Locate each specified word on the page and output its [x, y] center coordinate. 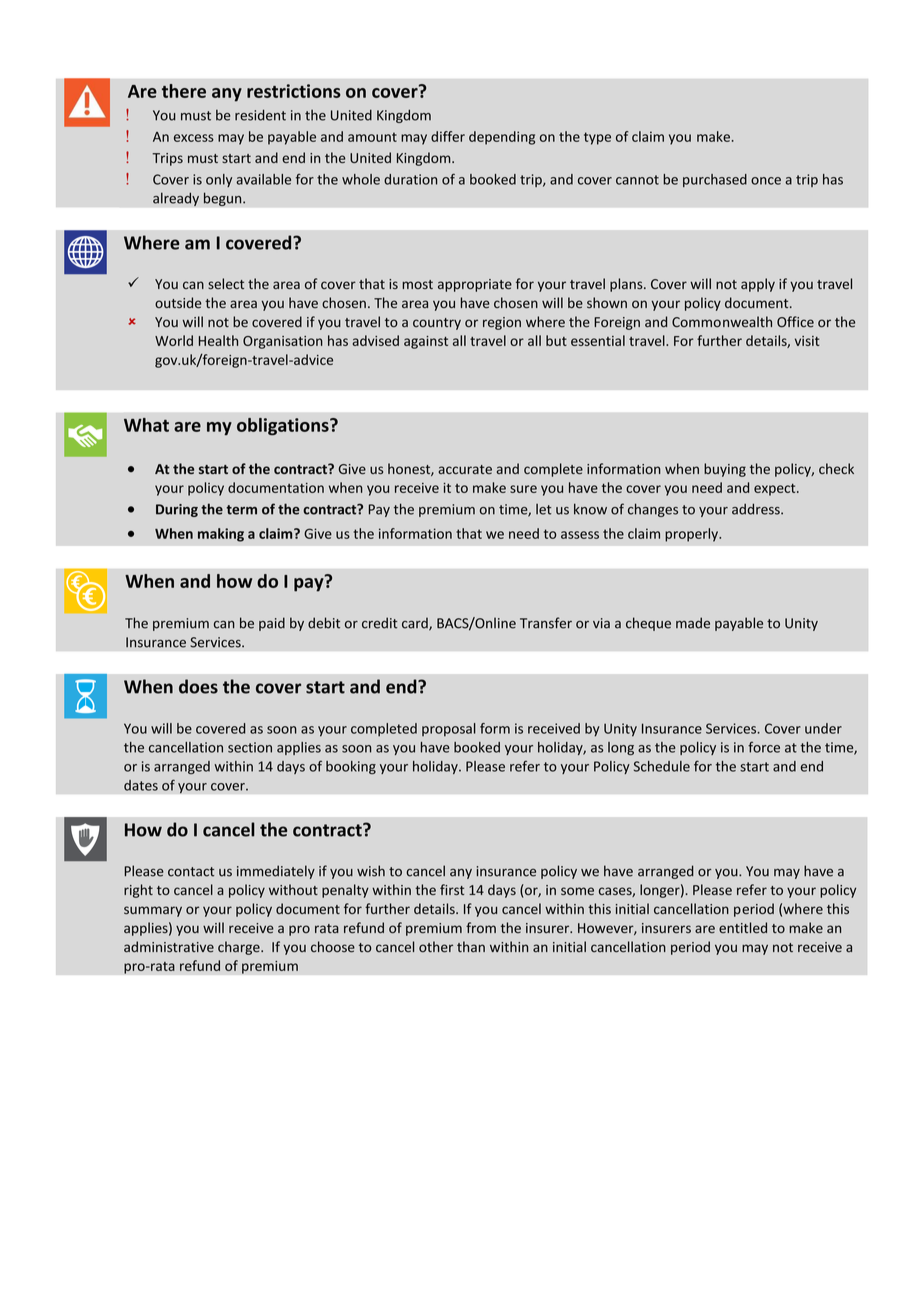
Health [218, 340]
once [766, 181]
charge [240, 948]
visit [807, 341]
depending [502, 138]
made [693, 623]
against [426, 342]
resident [260, 115]
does [198, 686]
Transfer [546, 623]
